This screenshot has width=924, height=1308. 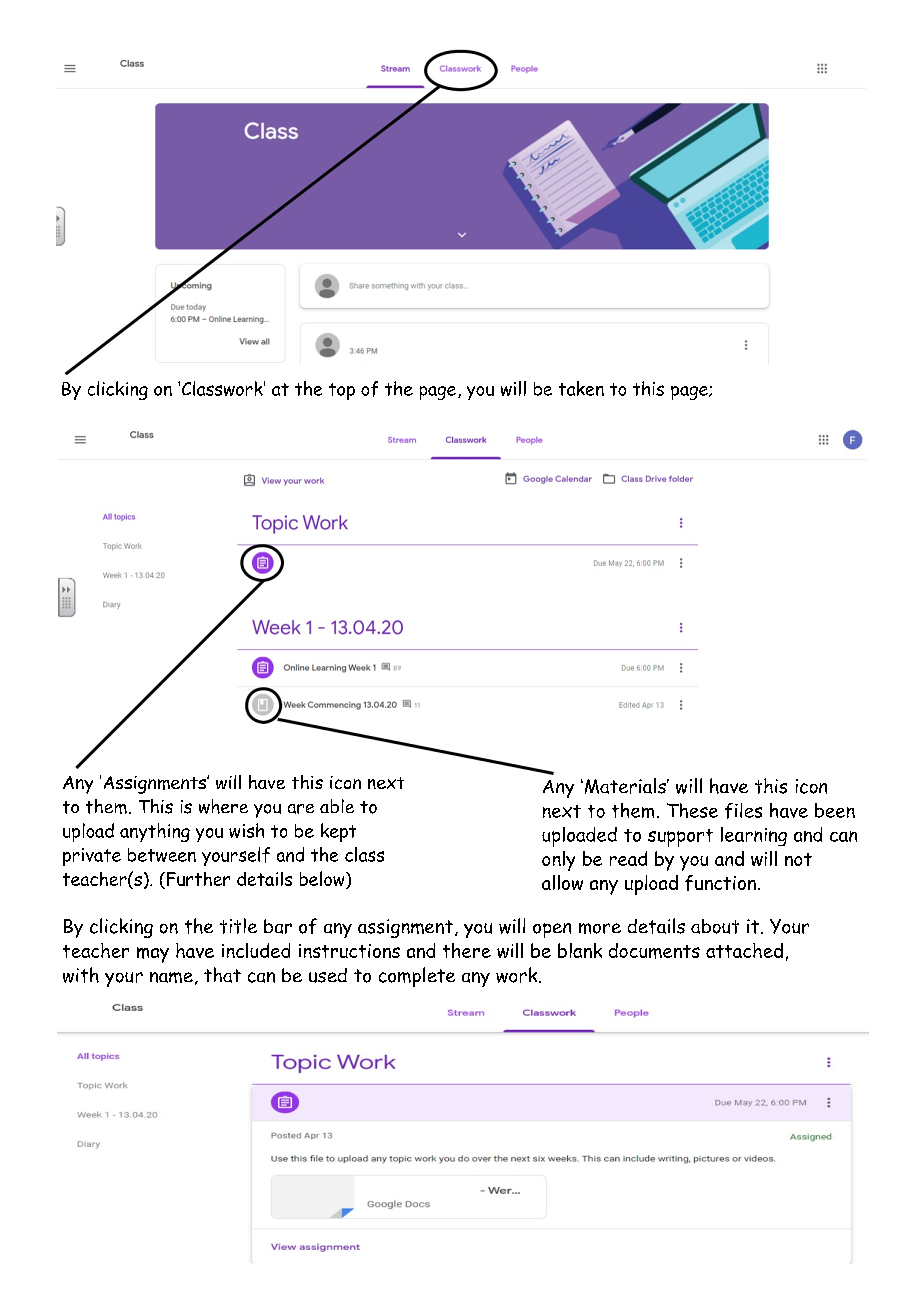 I want to click on are, so click(x=301, y=809).
